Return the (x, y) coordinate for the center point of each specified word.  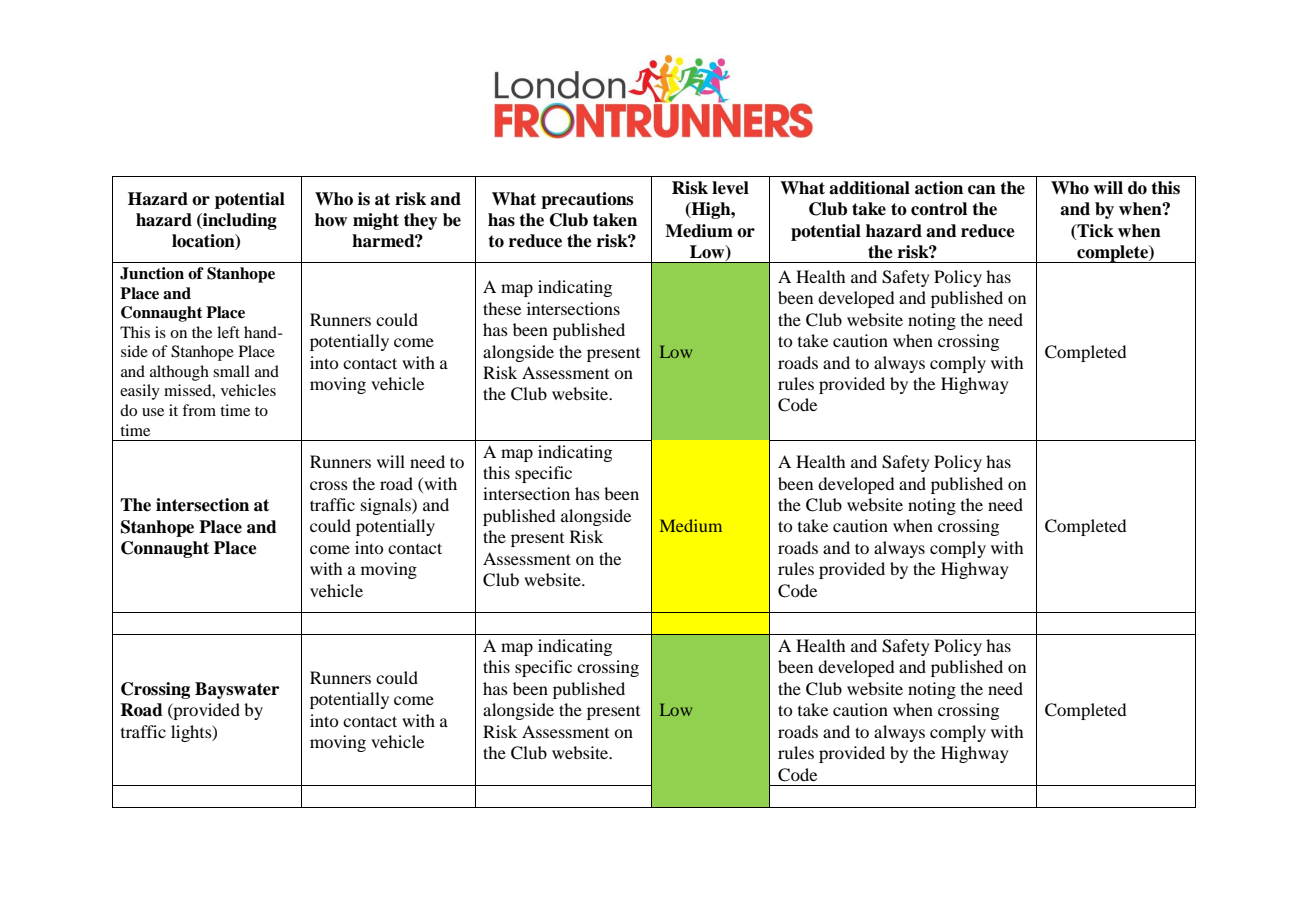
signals (387, 506)
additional (869, 188)
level (730, 188)
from (199, 410)
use (153, 412)
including (239, 221)
